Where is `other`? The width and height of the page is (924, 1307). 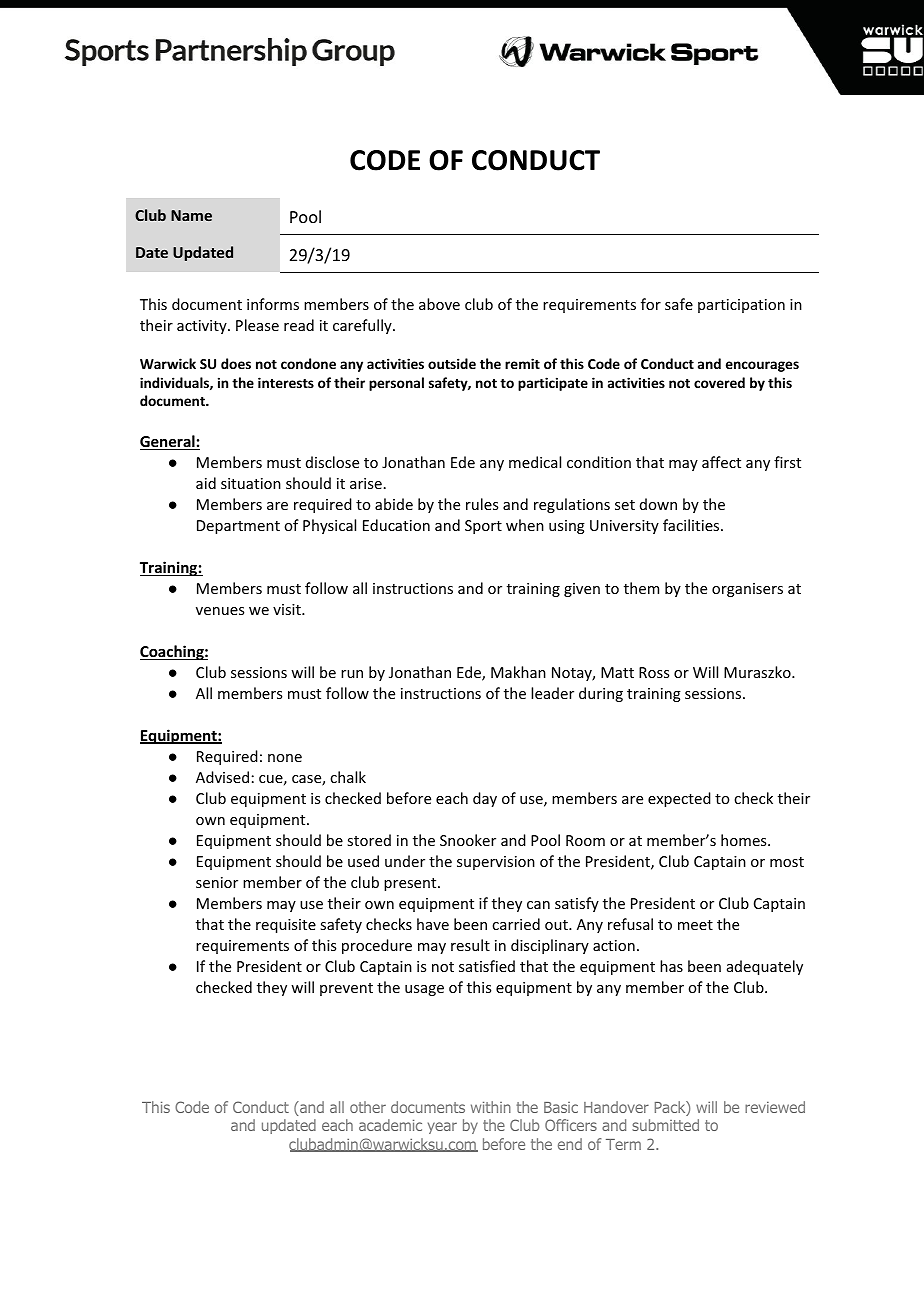
other is located at coordinates (368, 1107).
